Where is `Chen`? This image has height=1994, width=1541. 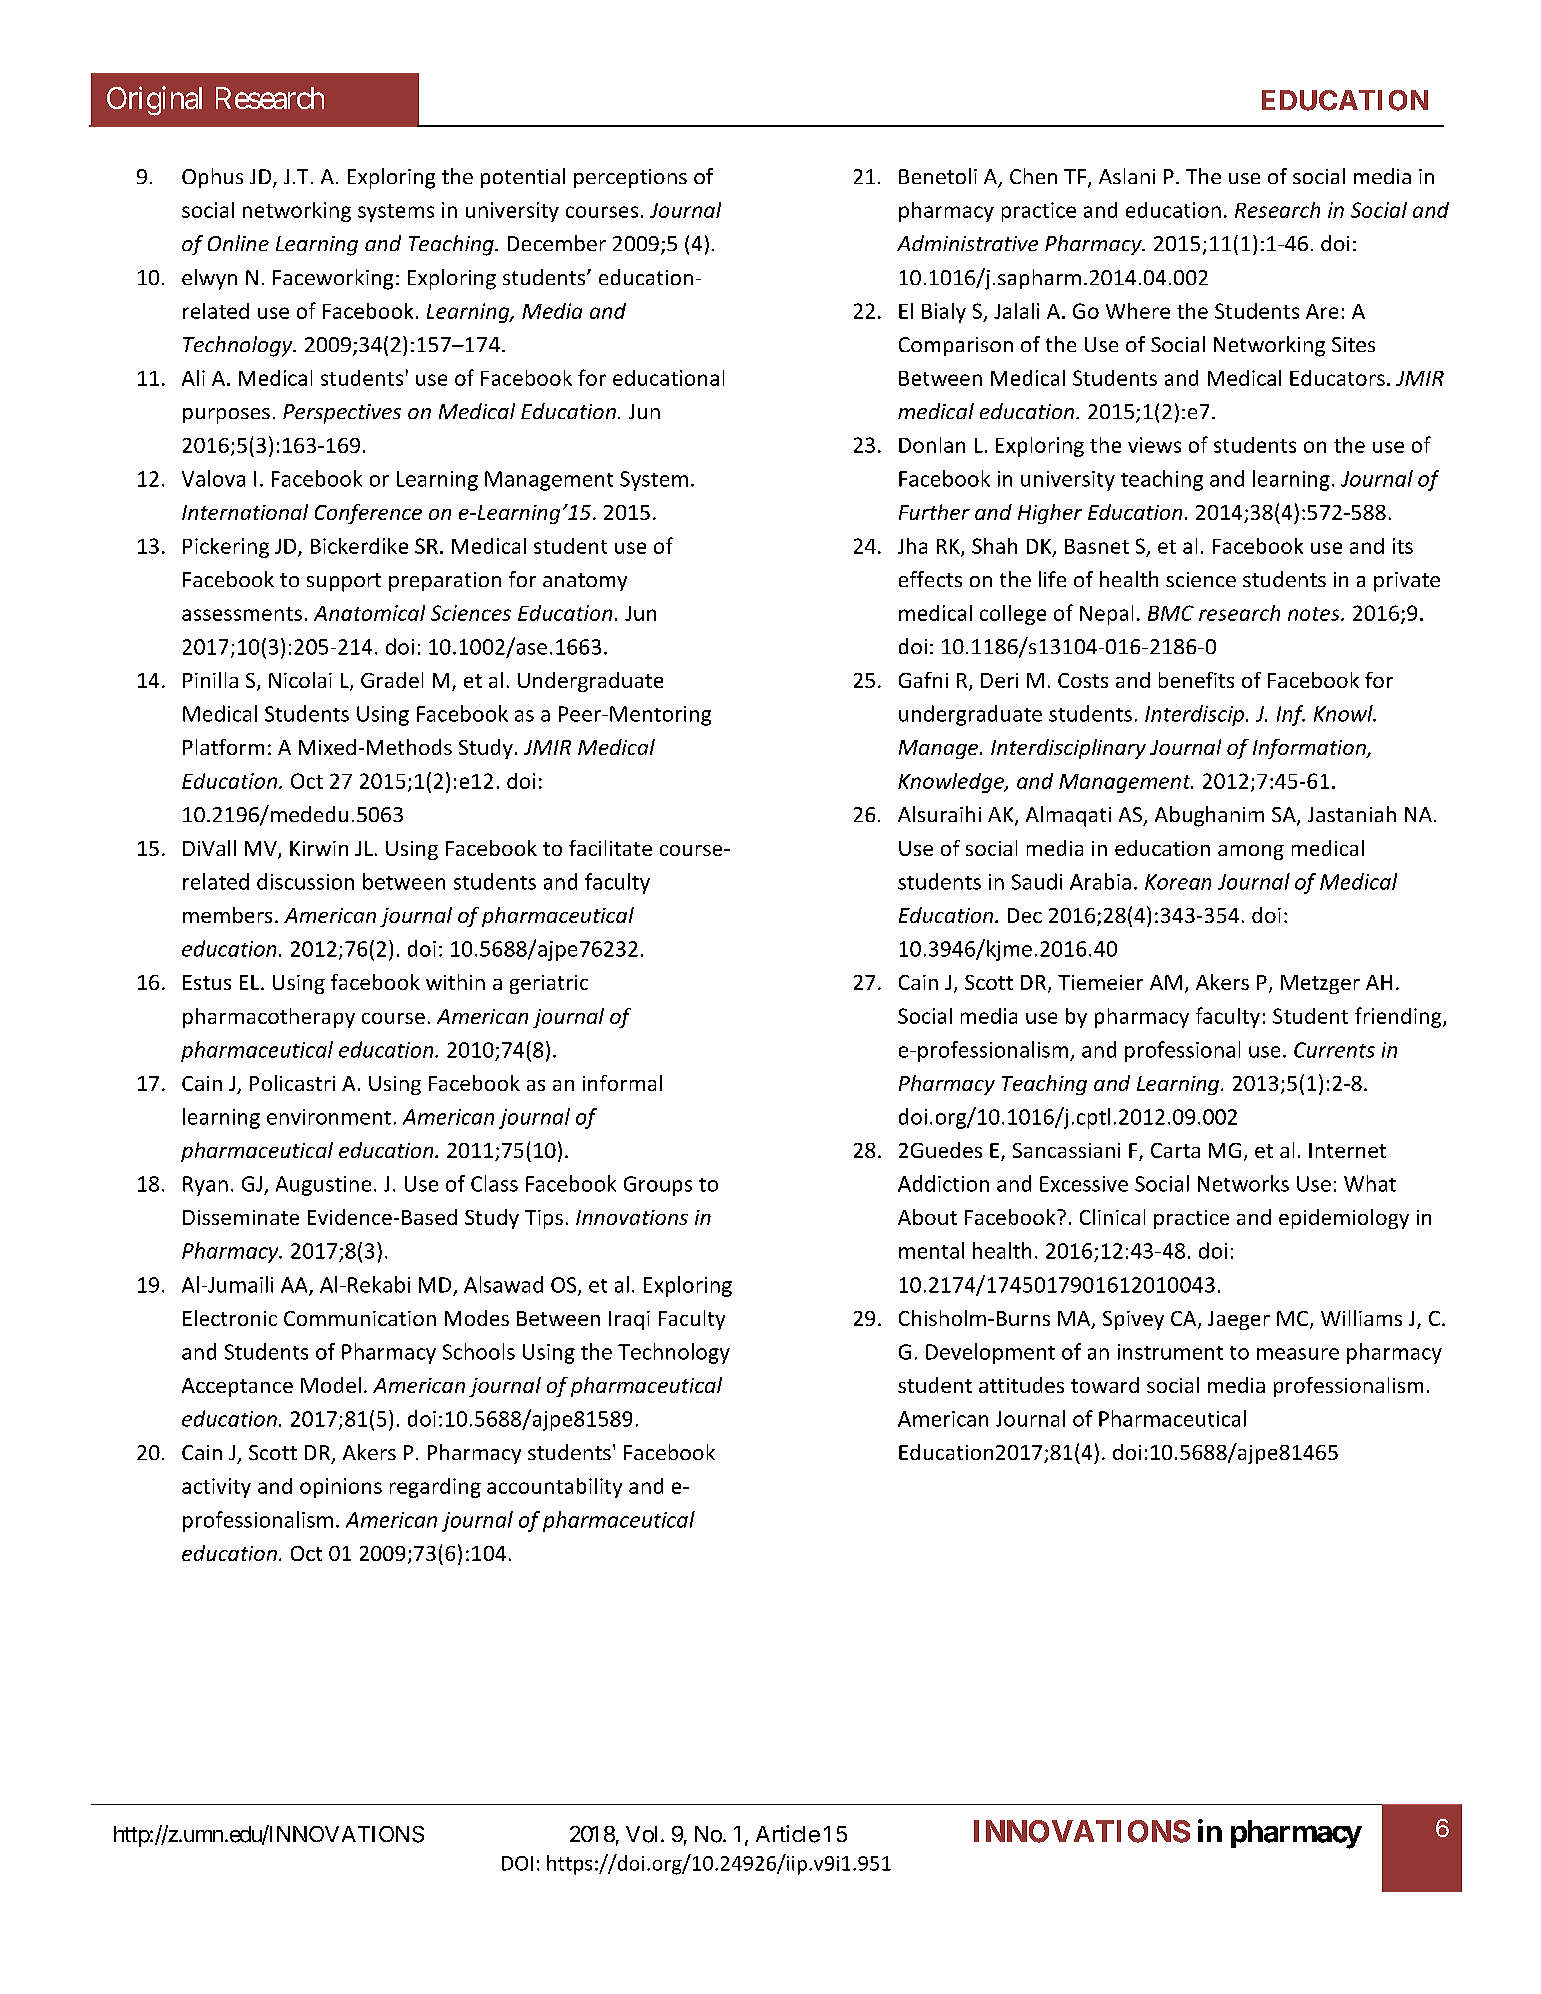
Chen is located at coordinates (1033, 176).
